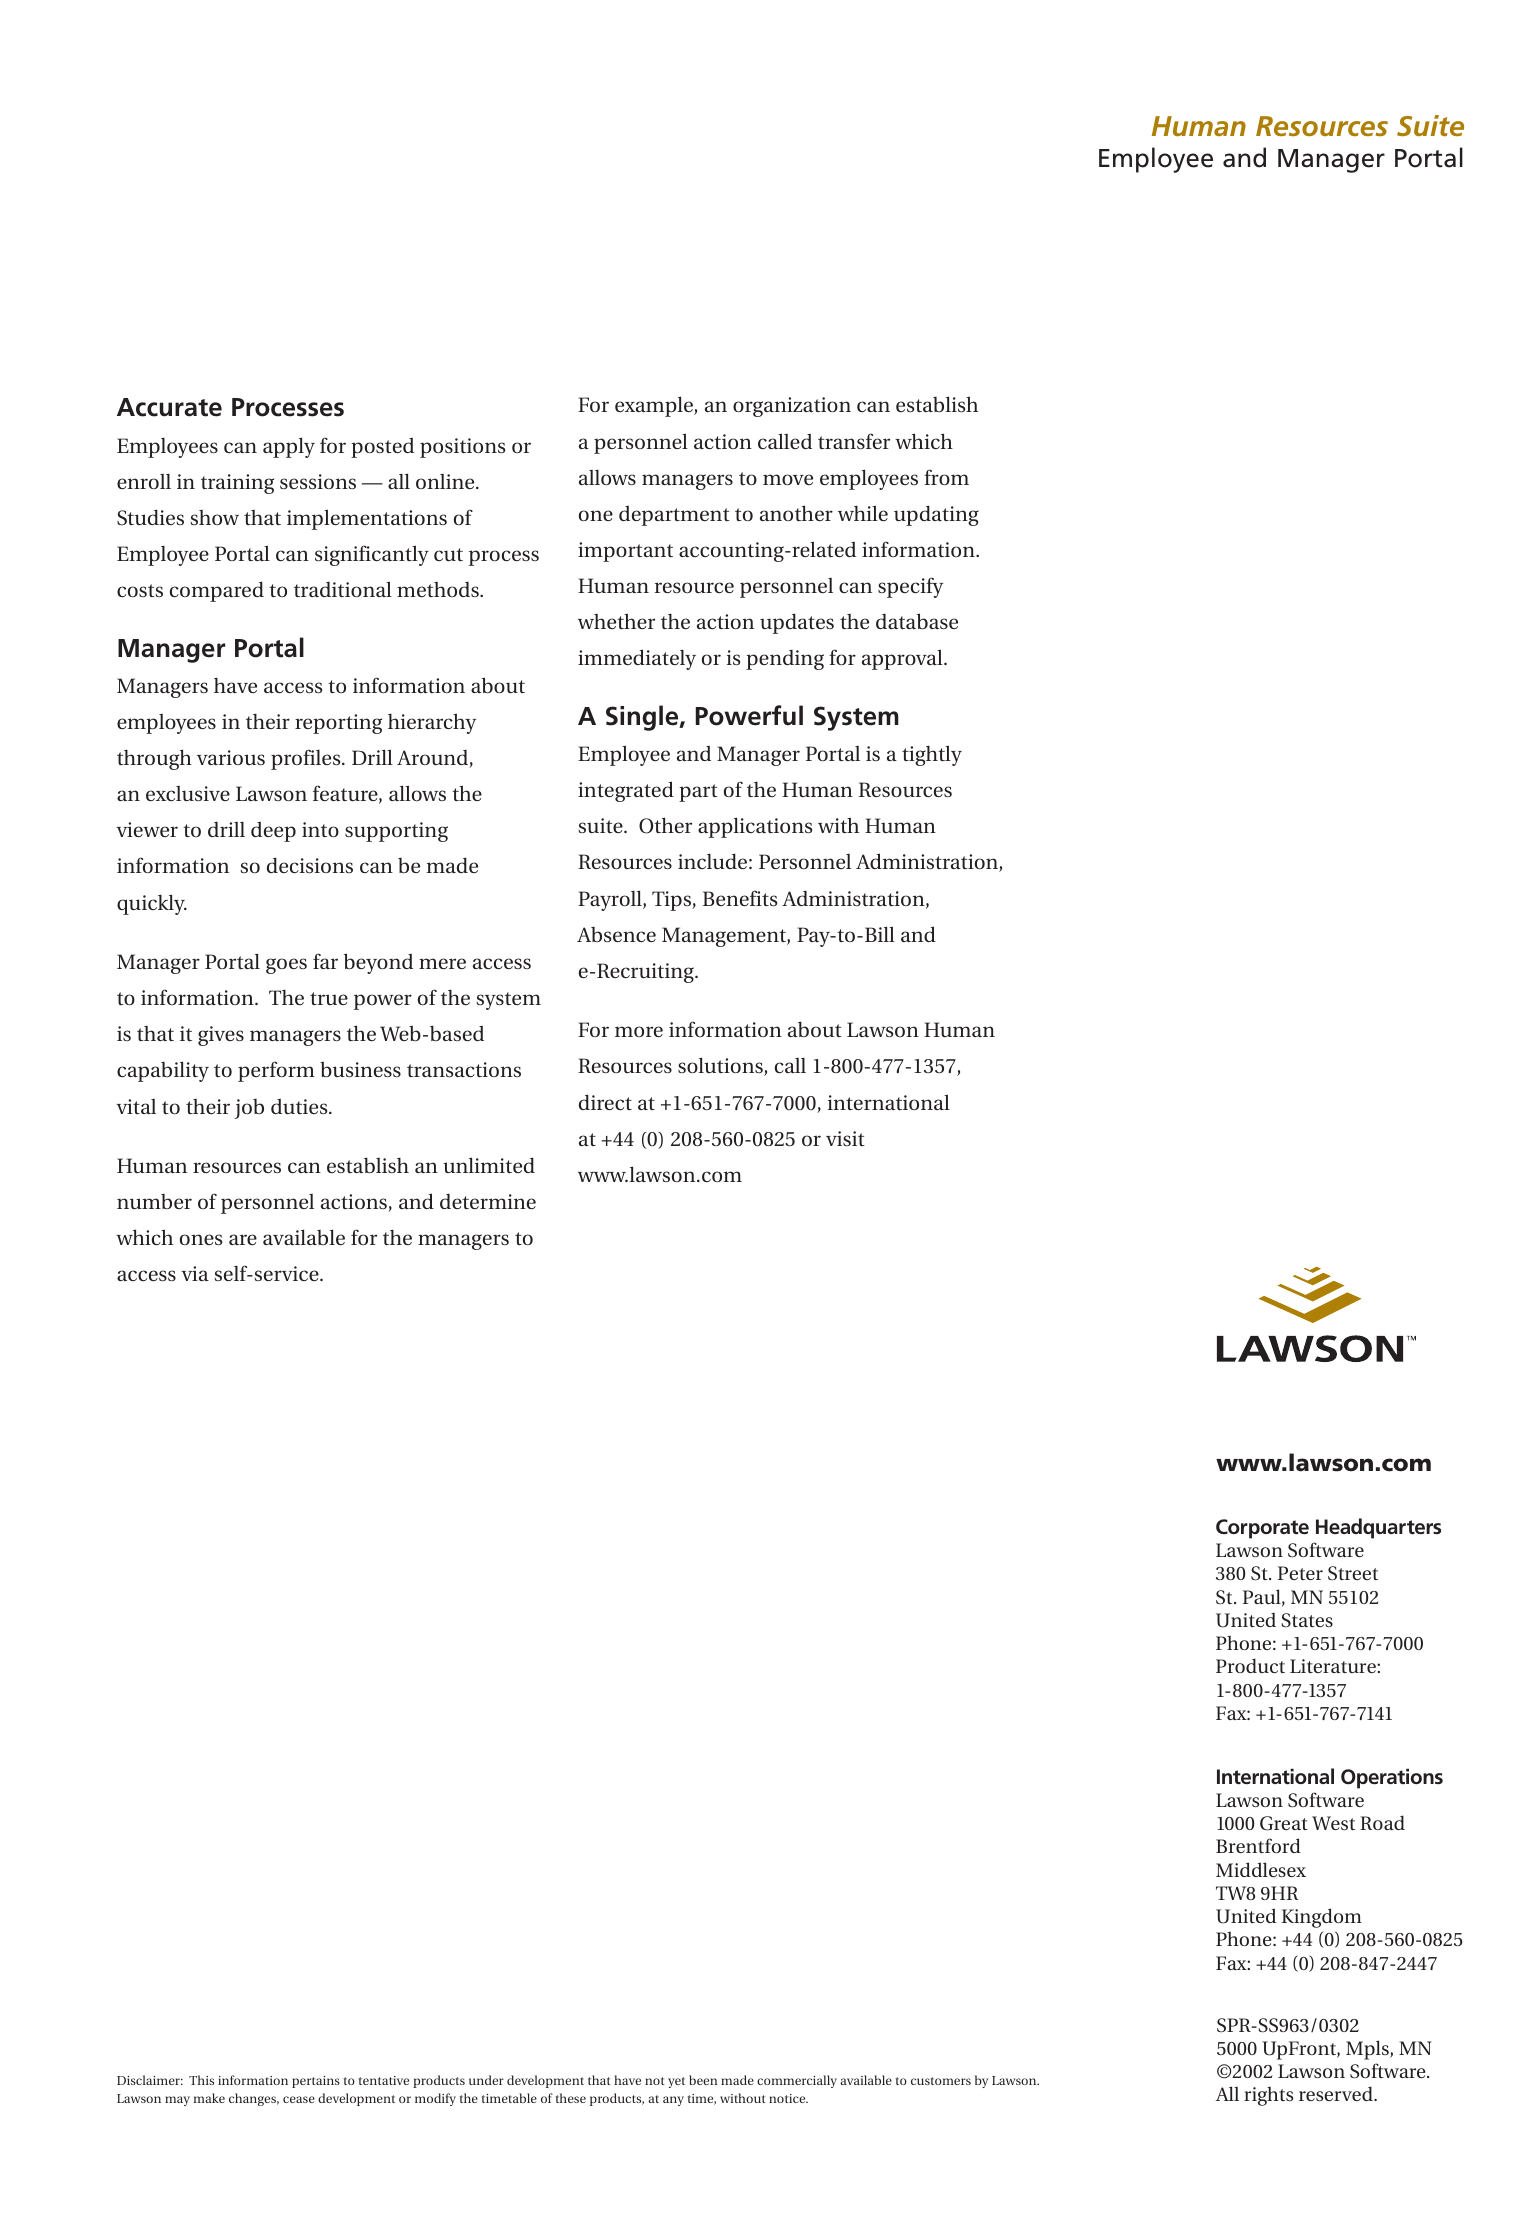 This screenshot has width=1534, height=2218. Describe the element at coordinates (289, 447) in the screenshot. I see `apply` at that location.
